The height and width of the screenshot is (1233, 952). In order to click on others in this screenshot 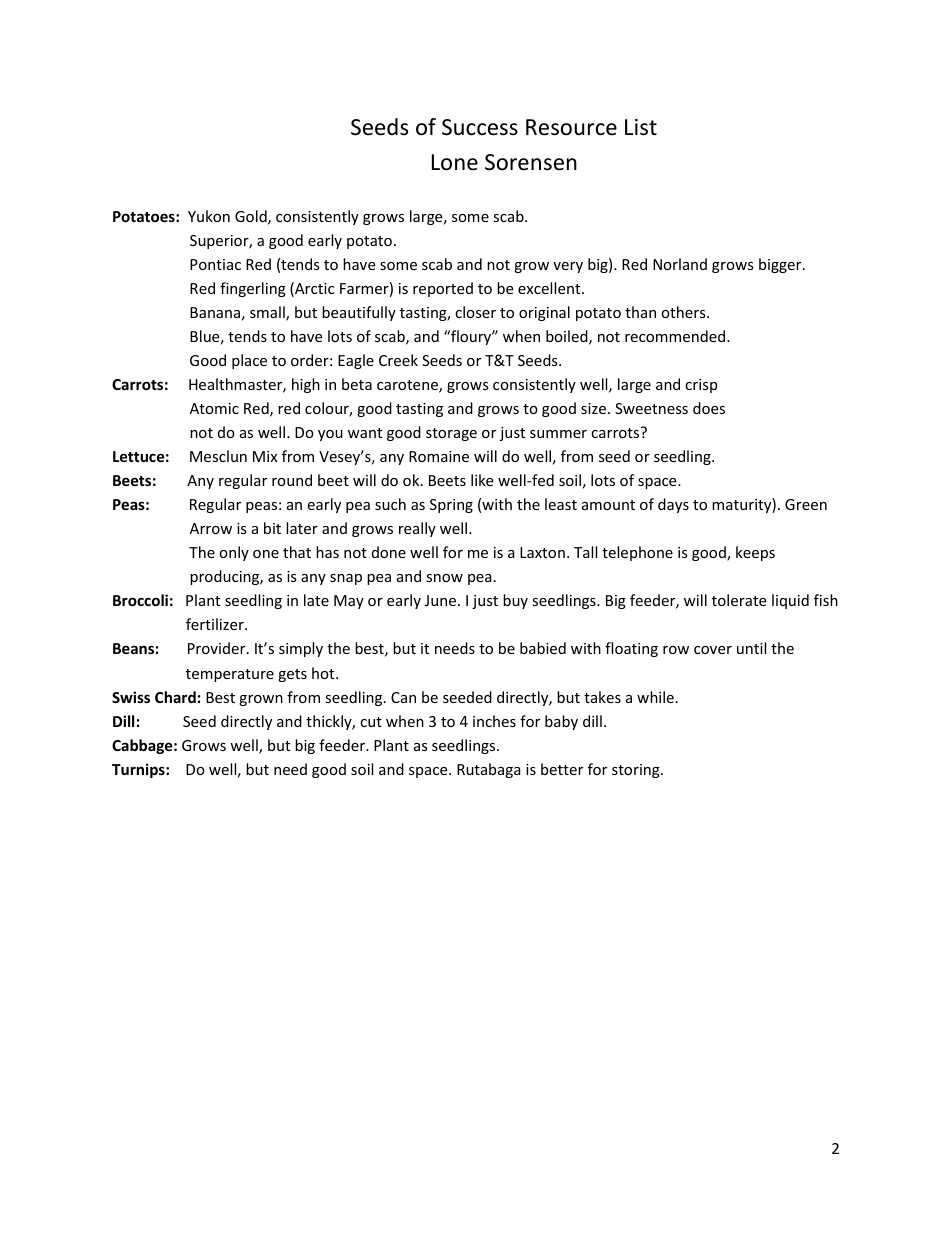, I will do `click(684, 312)`.
